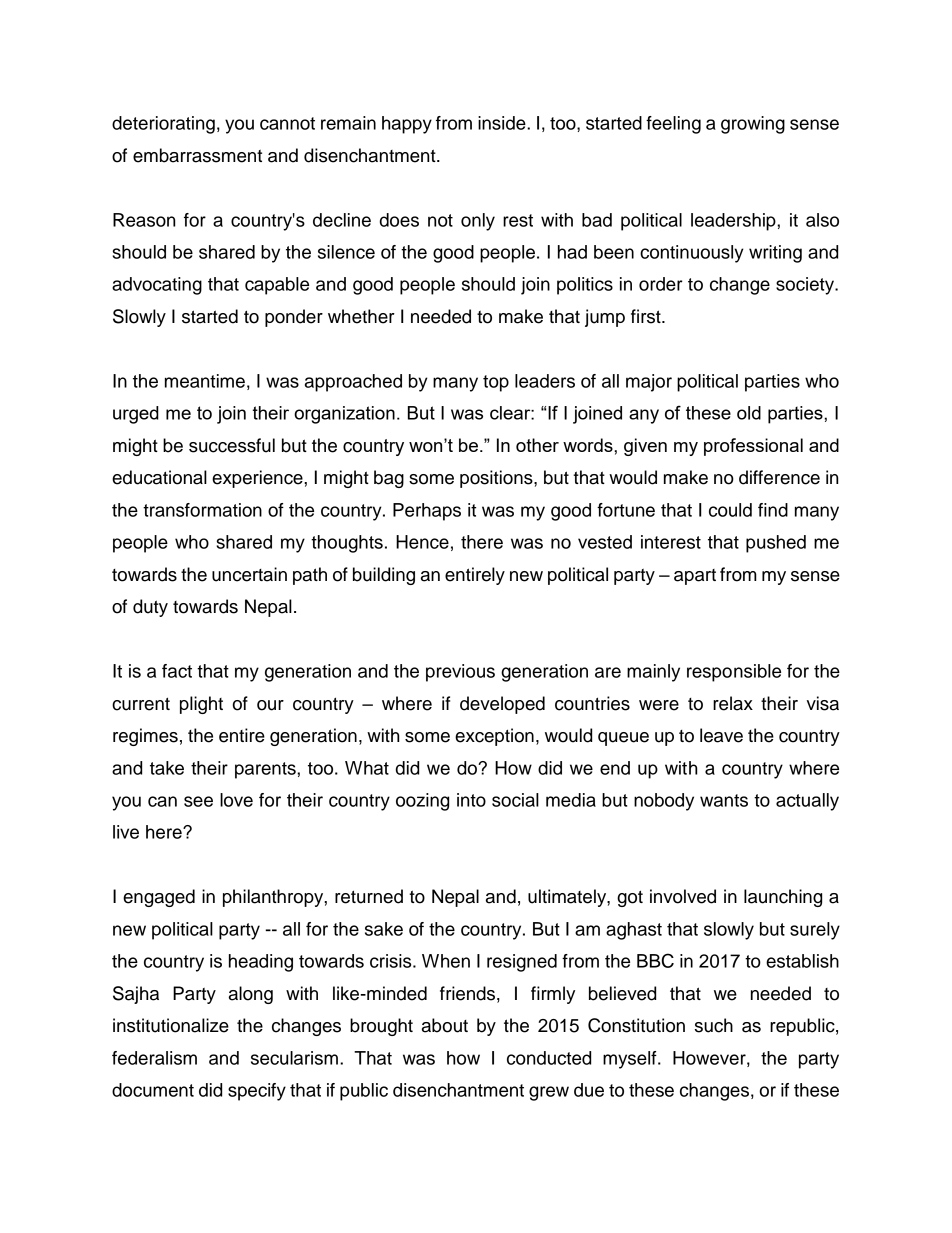 This screenshot has width=952, height=1233. What do you see at coordinates (496, 383) in the screenshot?
I see `top` at bounding box center [496, 383].
